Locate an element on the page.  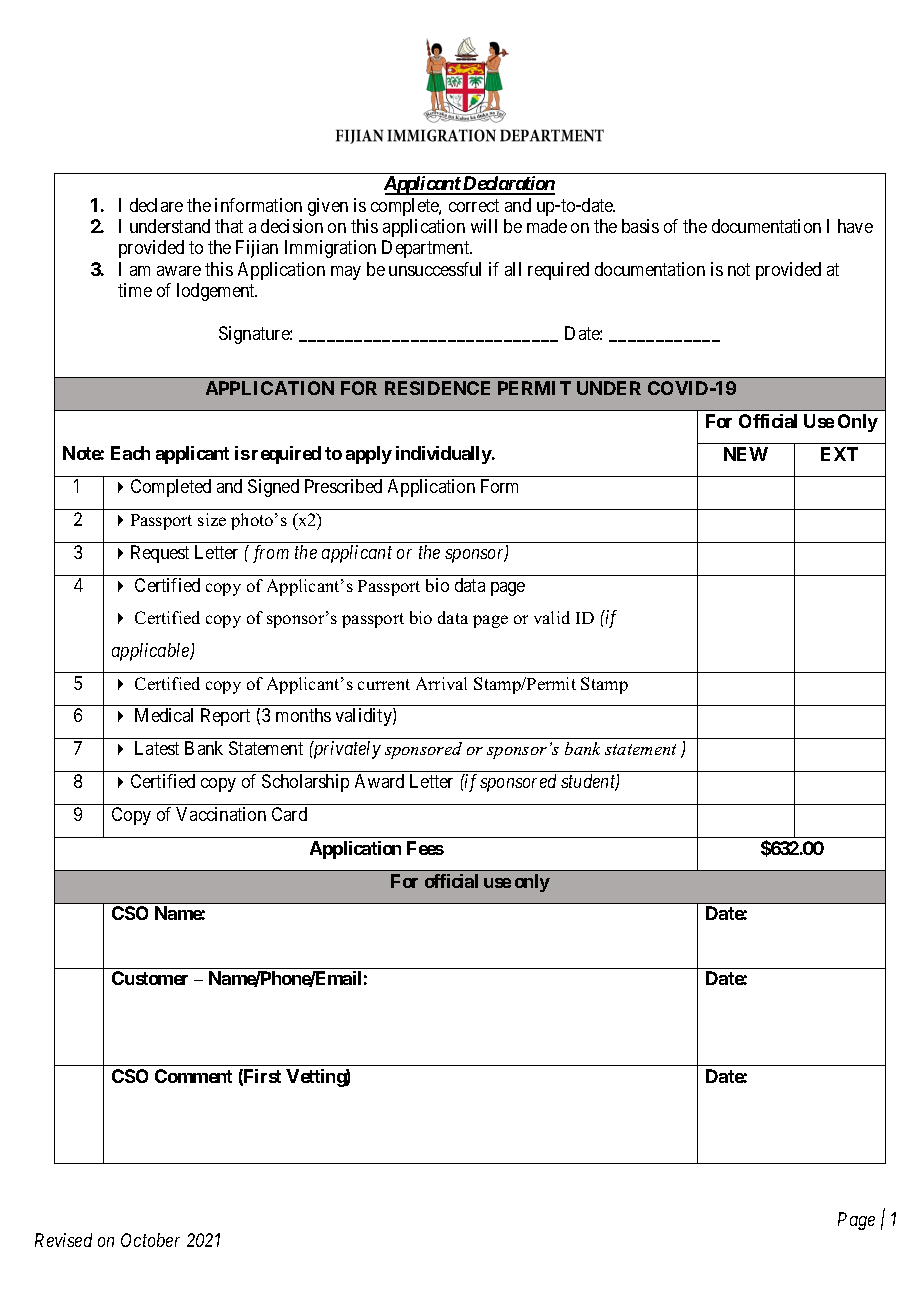
NEW is located at coordinates (746, 454).
